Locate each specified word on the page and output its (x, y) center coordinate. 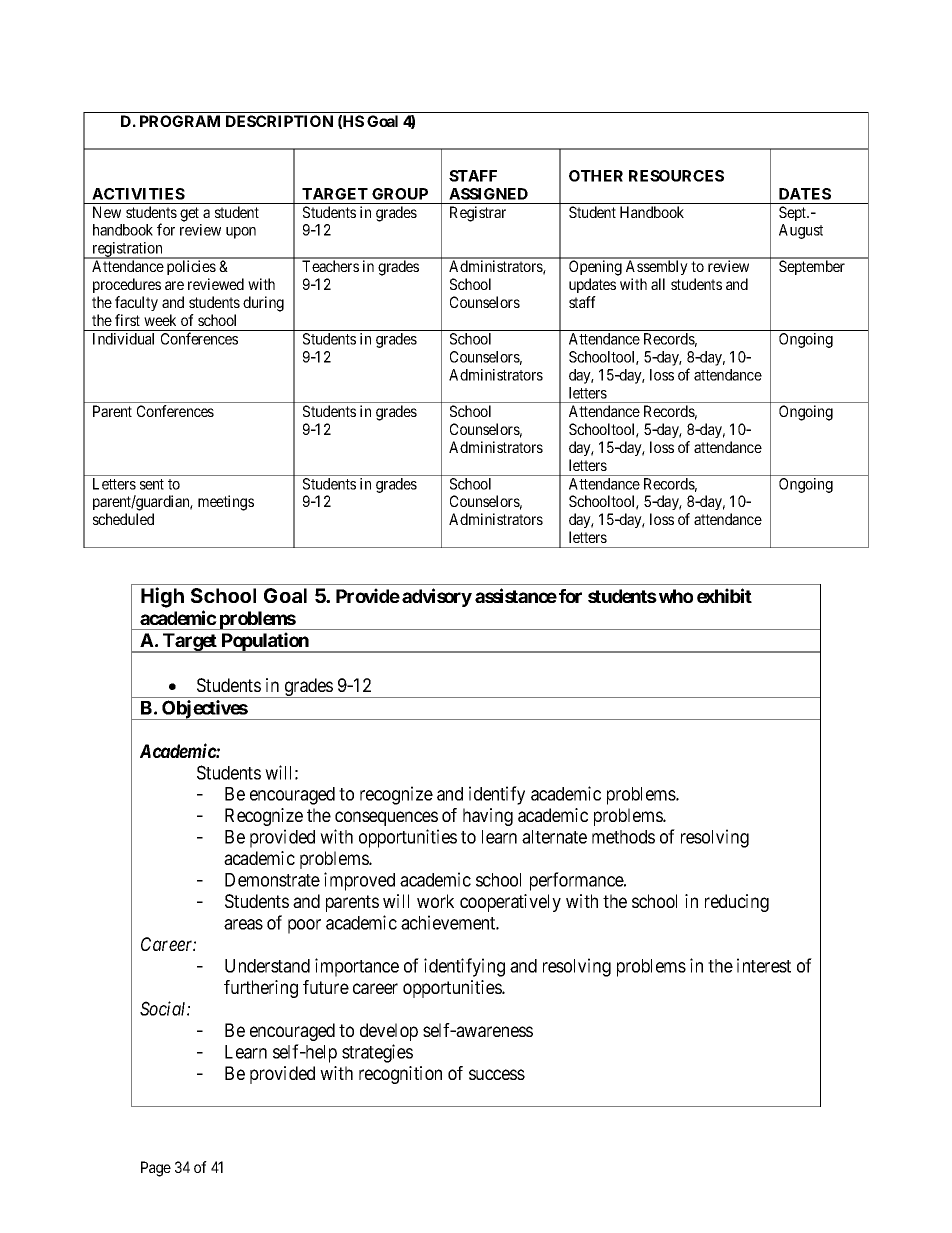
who (676, 596)
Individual (123, 339)
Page (156, 1169)
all (658, 284)
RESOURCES (676, 176)
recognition (400, 1075)
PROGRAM (180, 121)
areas (243, 924)
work (435, 901)
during (263, 304)
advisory (437, 597)
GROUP (400, 194)
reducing (737, 903)
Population (265, 642)
